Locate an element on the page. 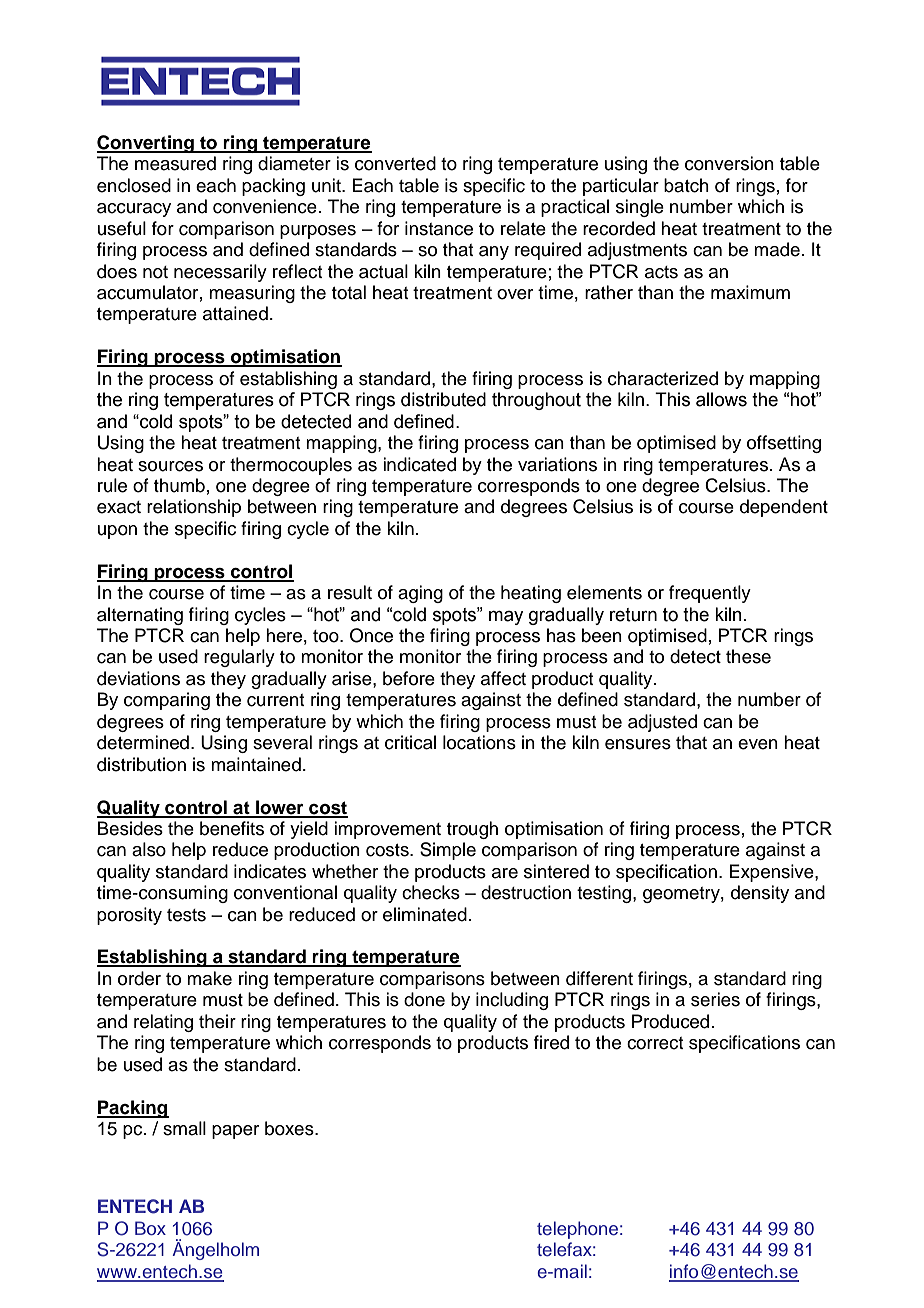 This page has width=924, height=1308. small is located at coordinates (184, 1128).
